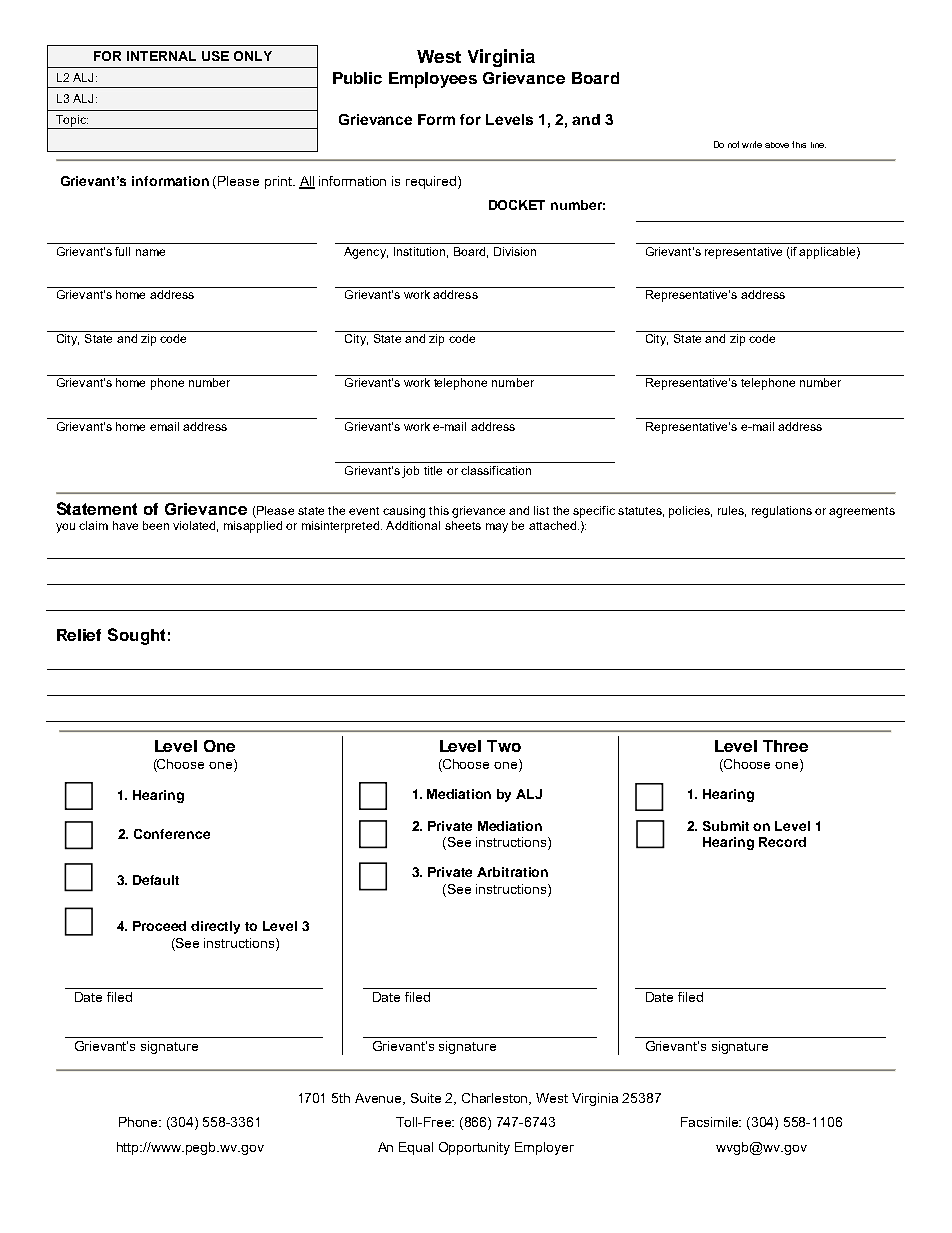 The height and width of the page is (1233, 952). I want to click on sheets, so click(463, 525).
